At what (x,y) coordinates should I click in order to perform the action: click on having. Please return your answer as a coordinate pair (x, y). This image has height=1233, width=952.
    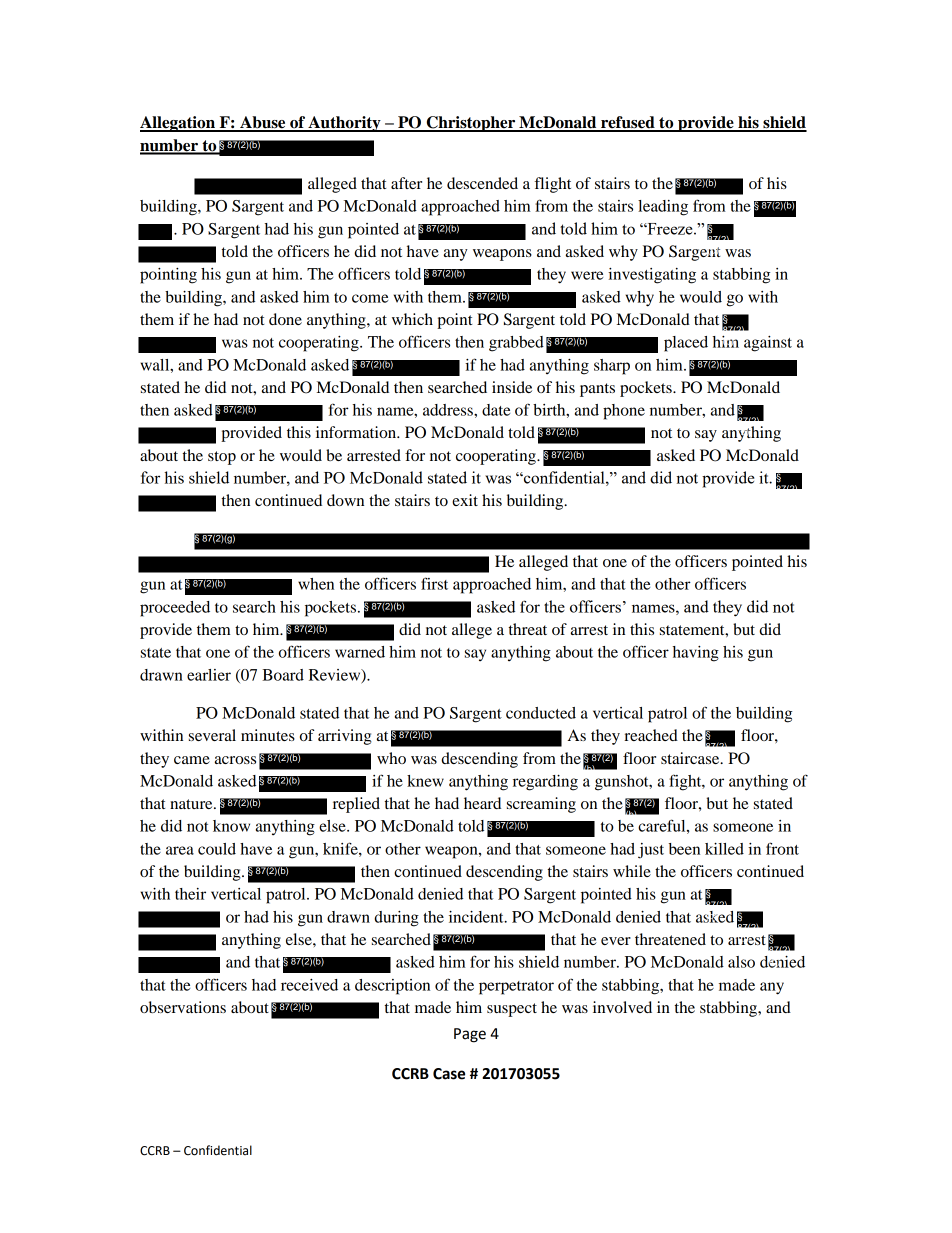
    Looking at the image, I should click on (696, 654).
